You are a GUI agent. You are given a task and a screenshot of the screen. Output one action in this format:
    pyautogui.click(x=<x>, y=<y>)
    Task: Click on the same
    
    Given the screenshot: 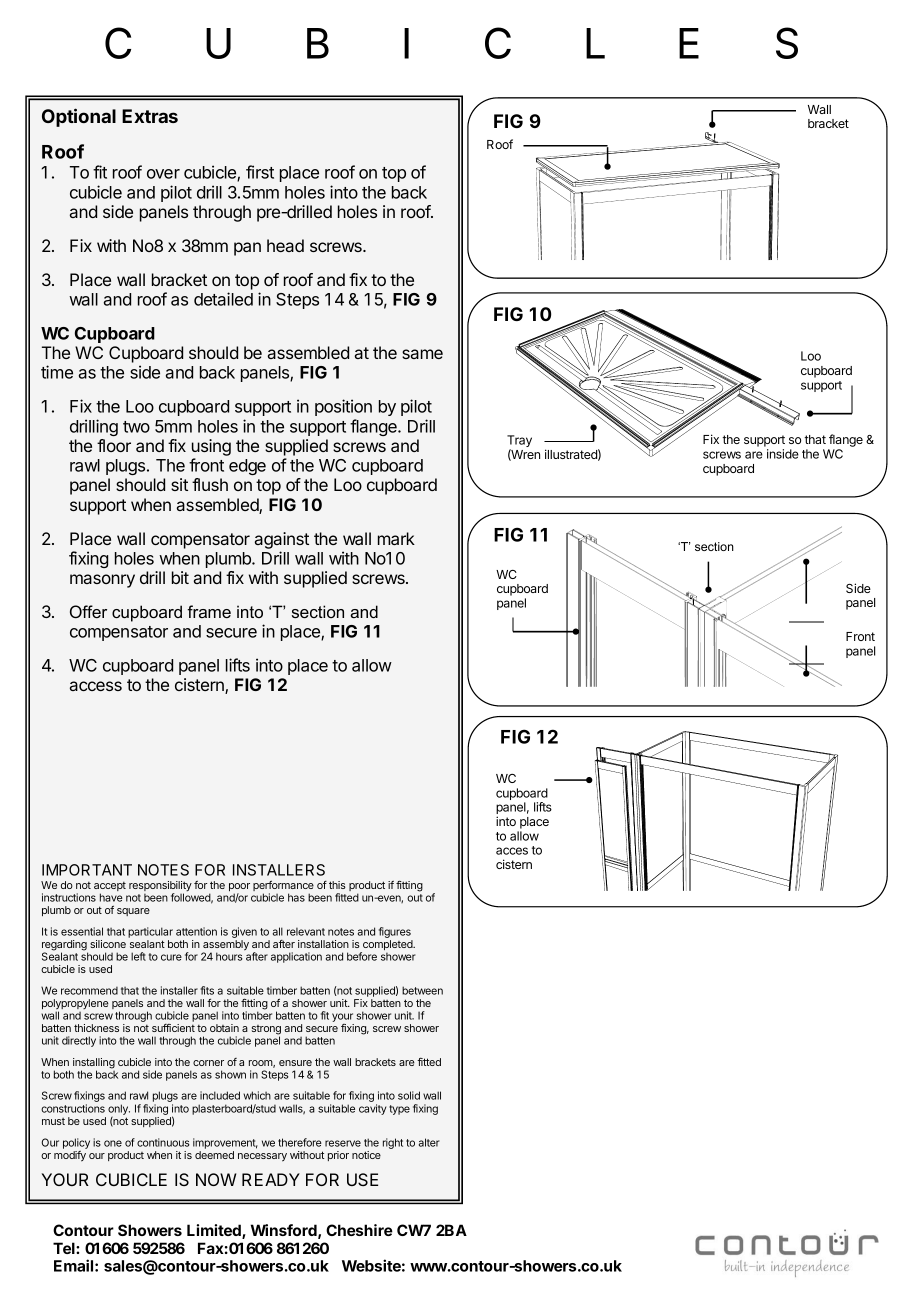 What is the action you would take?
    pyautogui.click(x=422, y=354)
